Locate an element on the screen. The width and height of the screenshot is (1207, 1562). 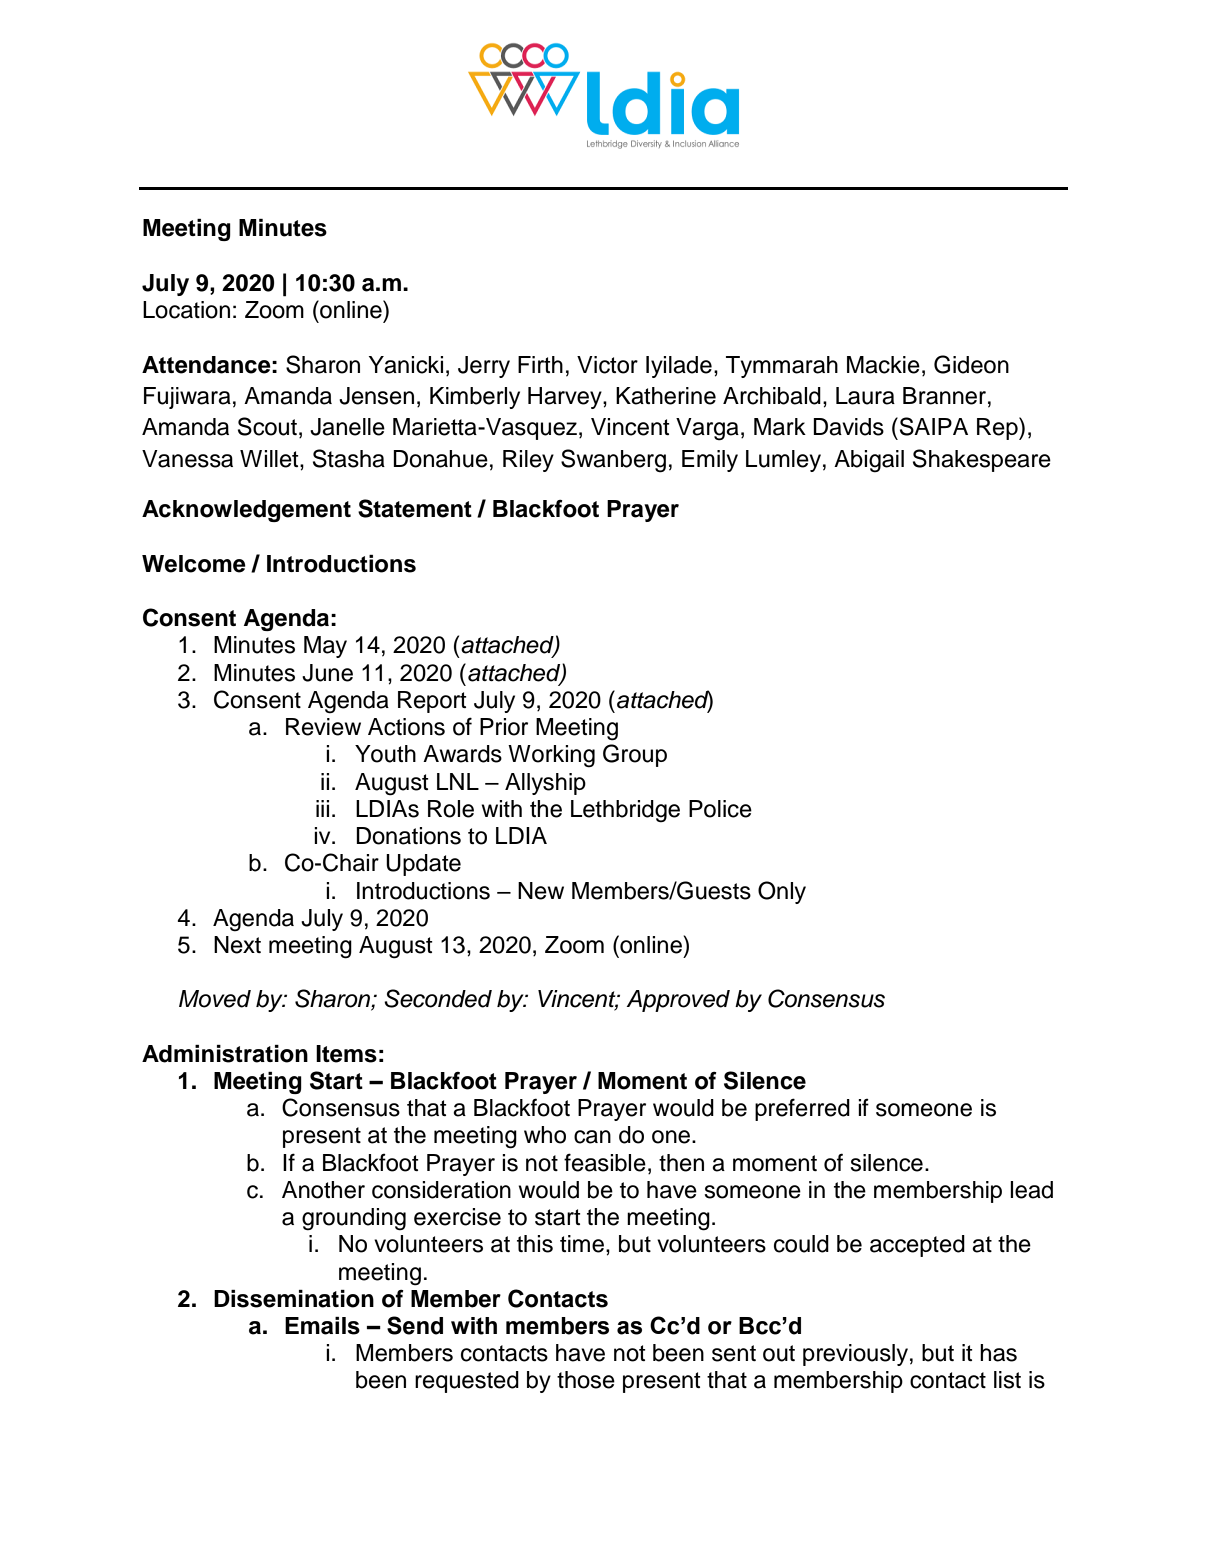
Group is located at coordinates (635, 755).
